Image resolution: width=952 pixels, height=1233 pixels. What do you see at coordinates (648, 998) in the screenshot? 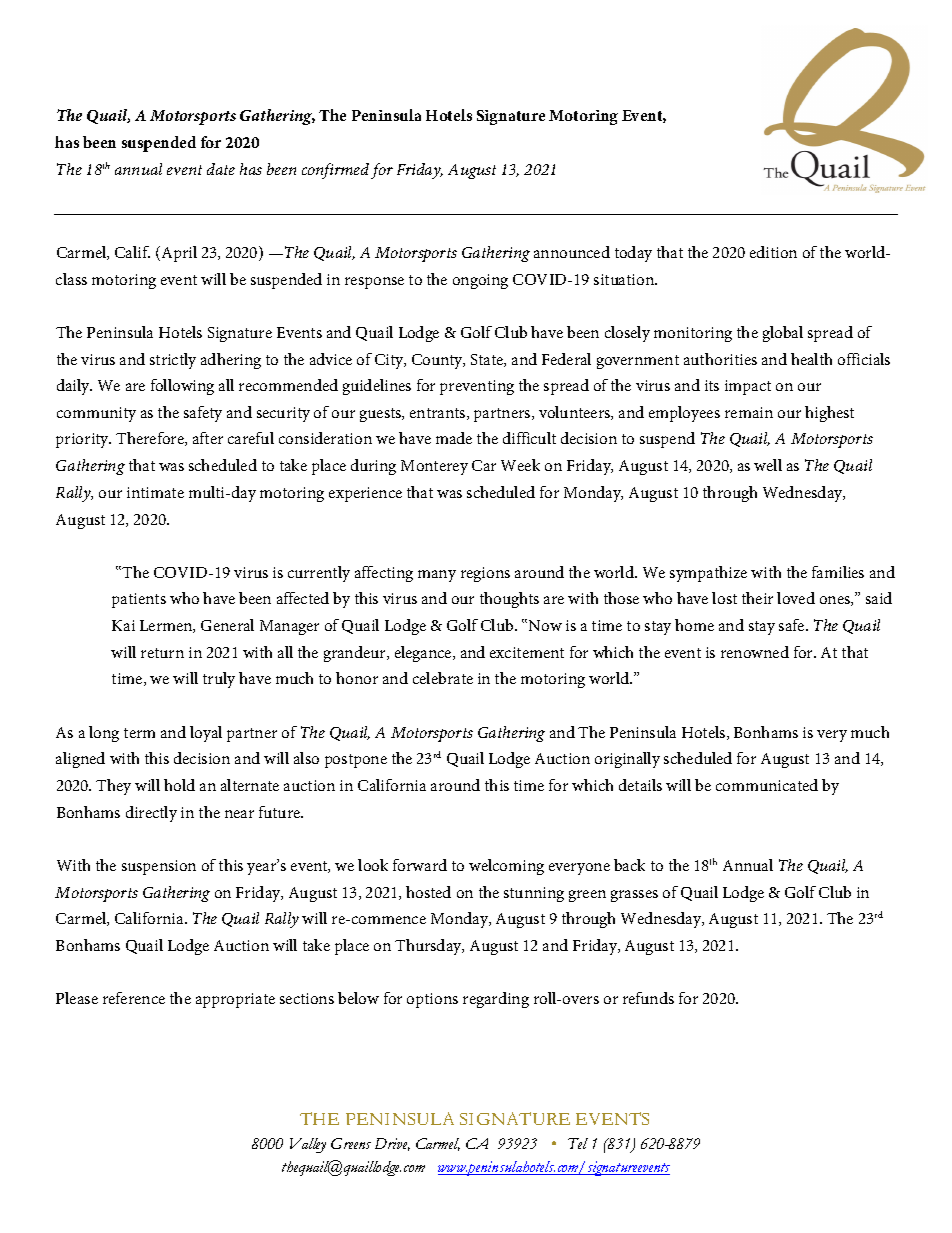
I see `refunds` at bounding box center [648, 998].
